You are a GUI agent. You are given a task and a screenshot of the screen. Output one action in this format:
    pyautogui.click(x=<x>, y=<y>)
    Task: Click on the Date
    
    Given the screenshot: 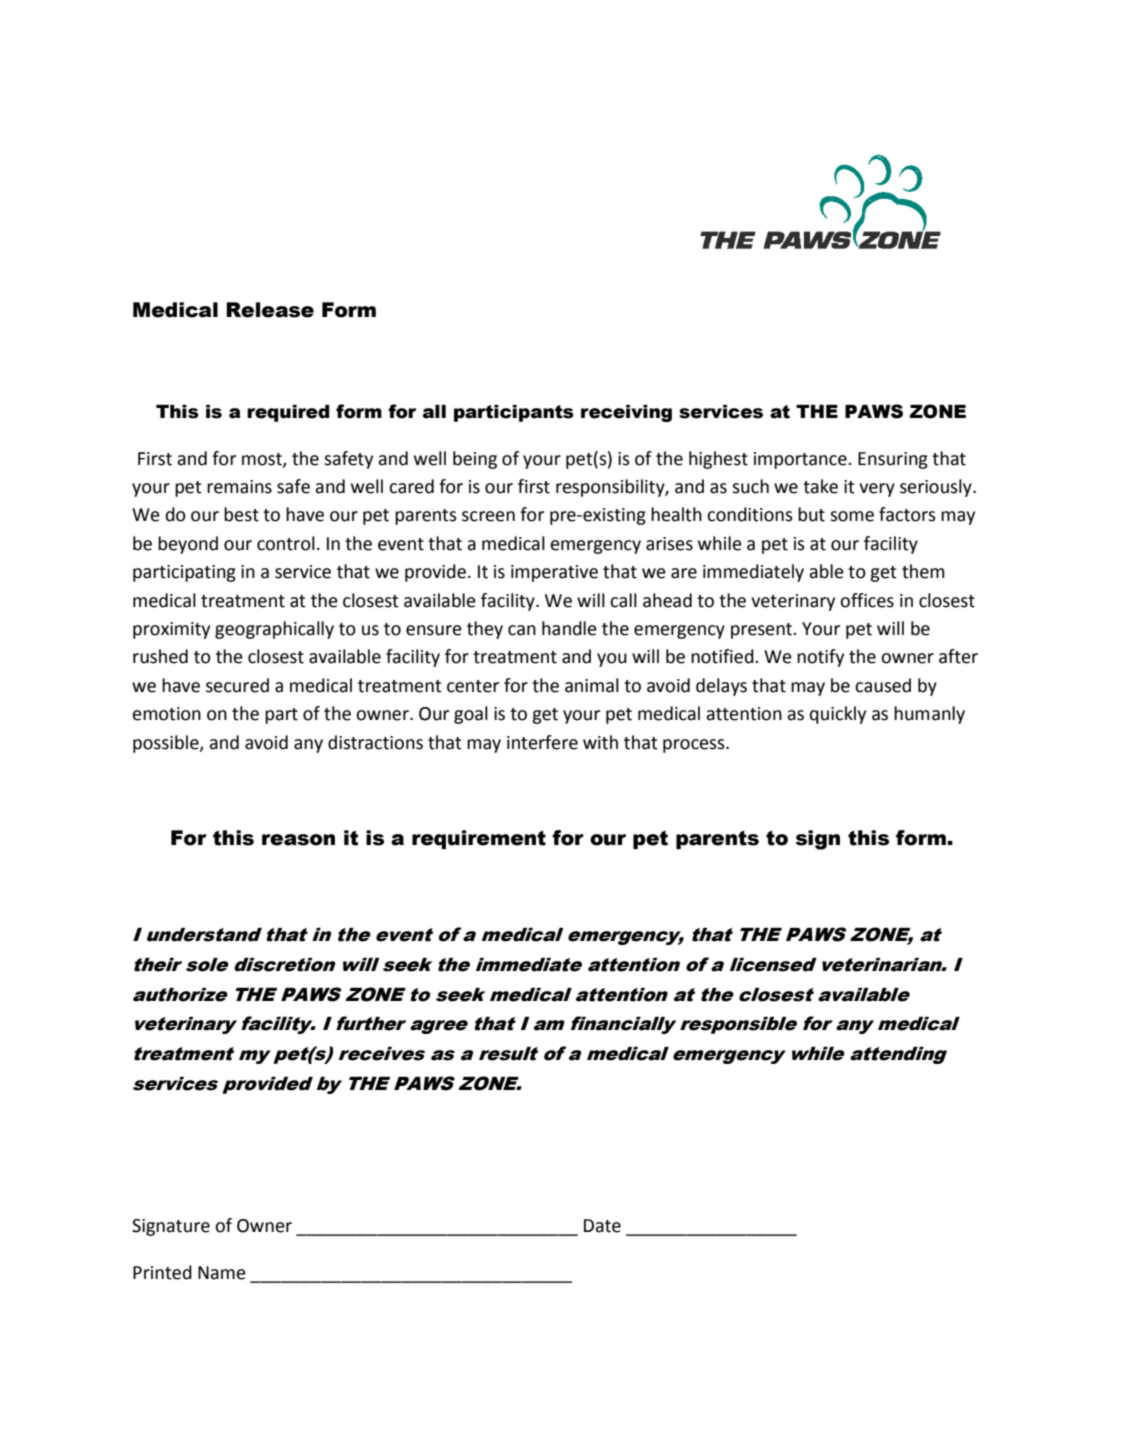 What is the action you would take?
    pyautogui.click(x=602, y=1226)
